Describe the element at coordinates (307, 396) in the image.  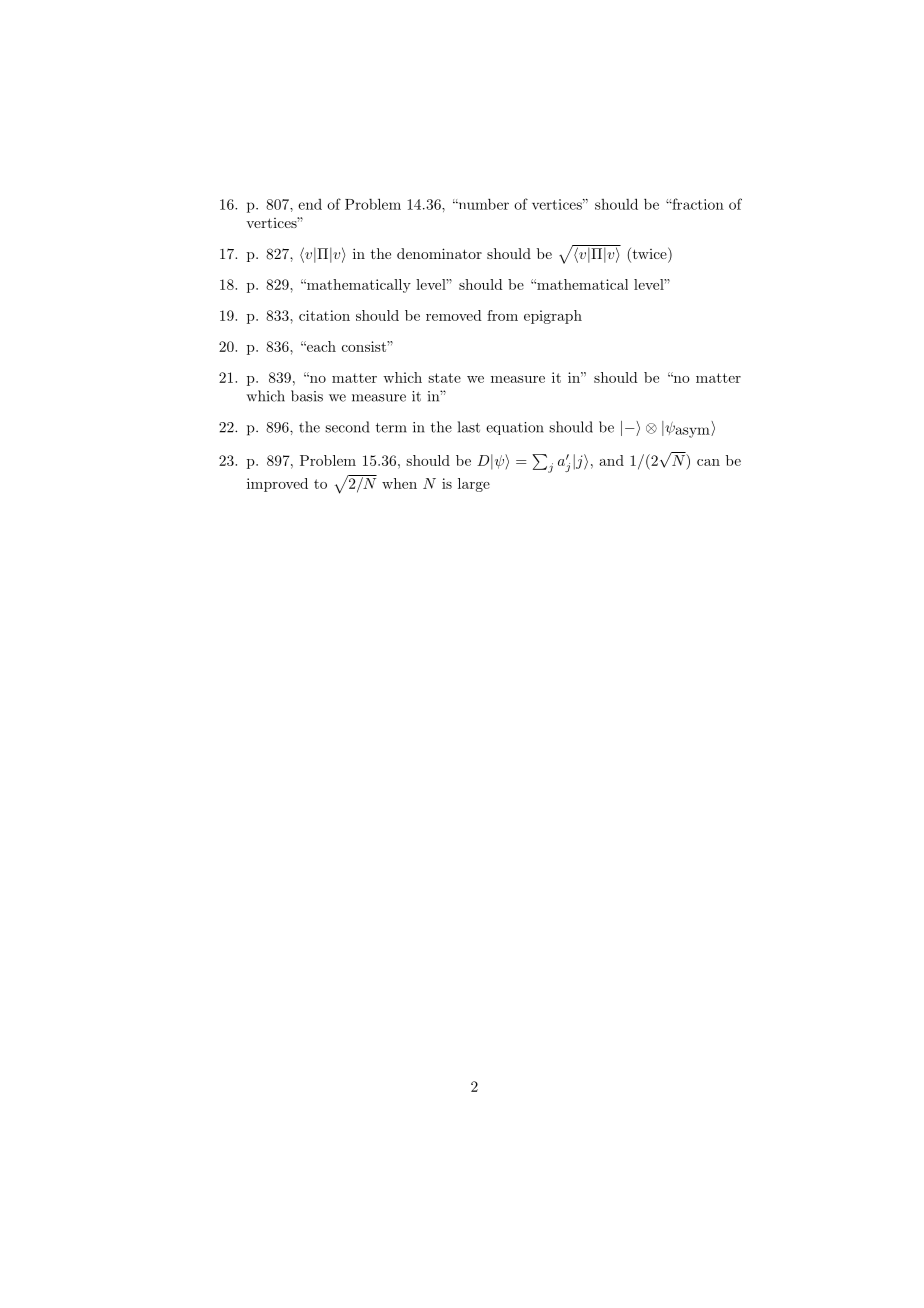
I see `basis` at that location.
